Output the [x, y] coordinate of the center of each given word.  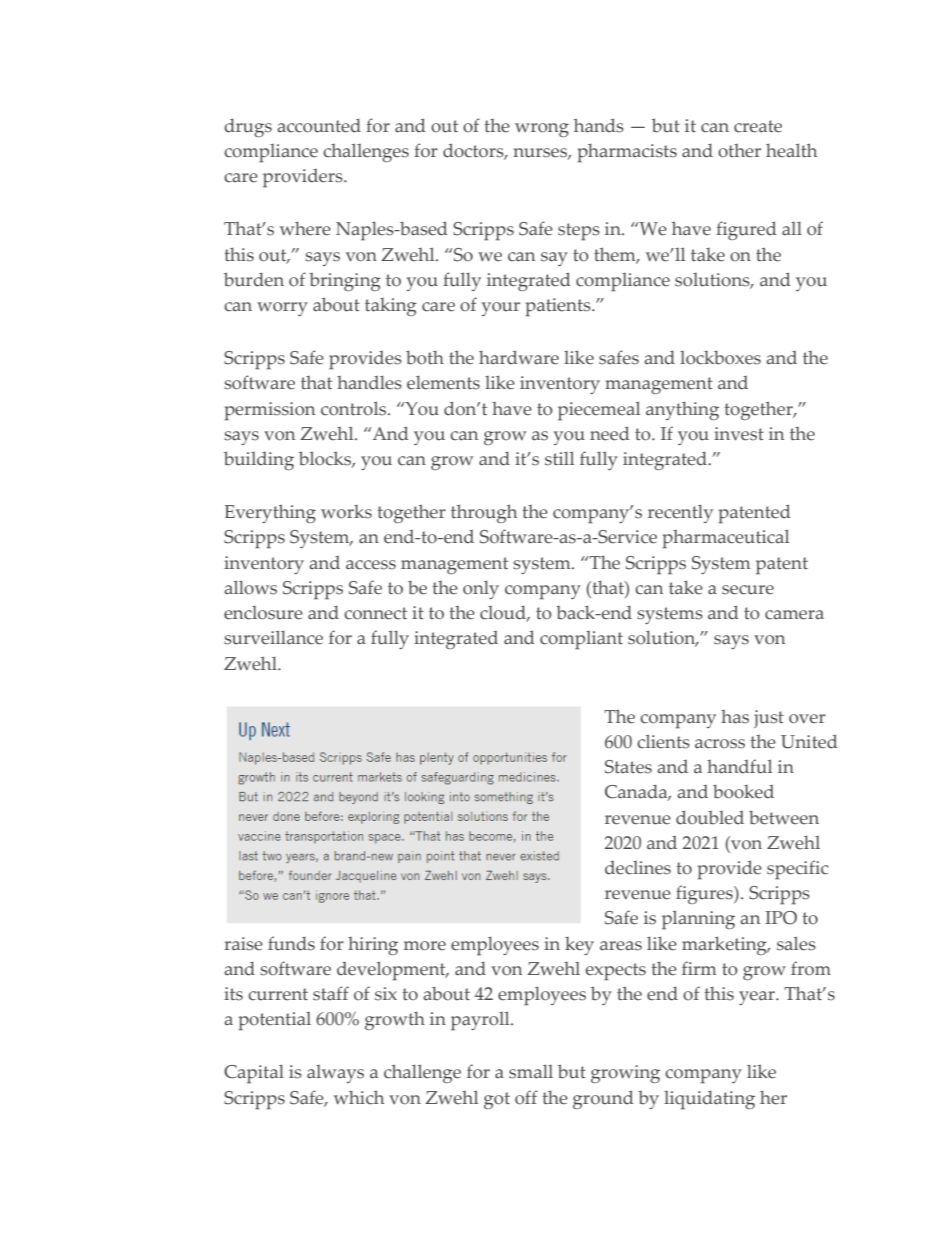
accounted [319, 126]
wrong [542, 130]
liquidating [709, 1100]
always [335, 1074]
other [739, 151]
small [531, 1072]
